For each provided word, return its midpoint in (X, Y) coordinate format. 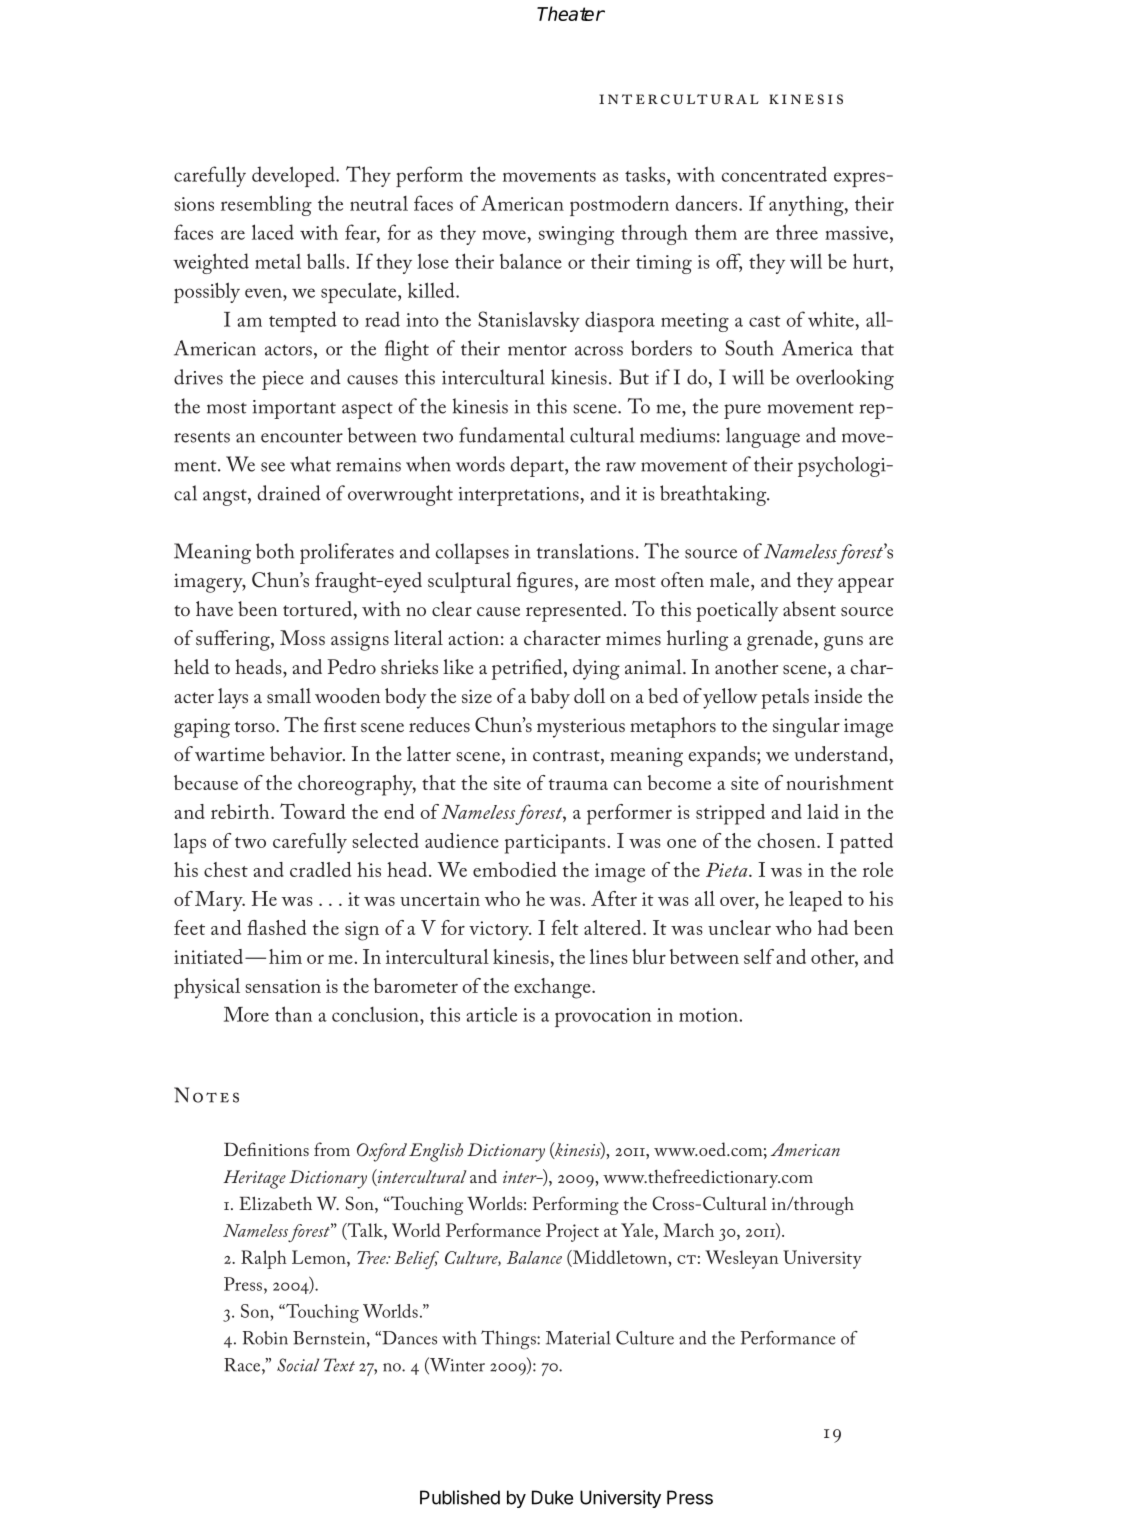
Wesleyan (741, 1259)
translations (585, 551)
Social (298, 1365)
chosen (788, 840)
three (797, 232)
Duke (552, 1497)
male (731, 579)
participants (556, 844)
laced (273, 232)
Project (572, 1232)
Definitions (266, 1149)
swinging (576, 235)
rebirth (241, 811)
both (275, 551)
